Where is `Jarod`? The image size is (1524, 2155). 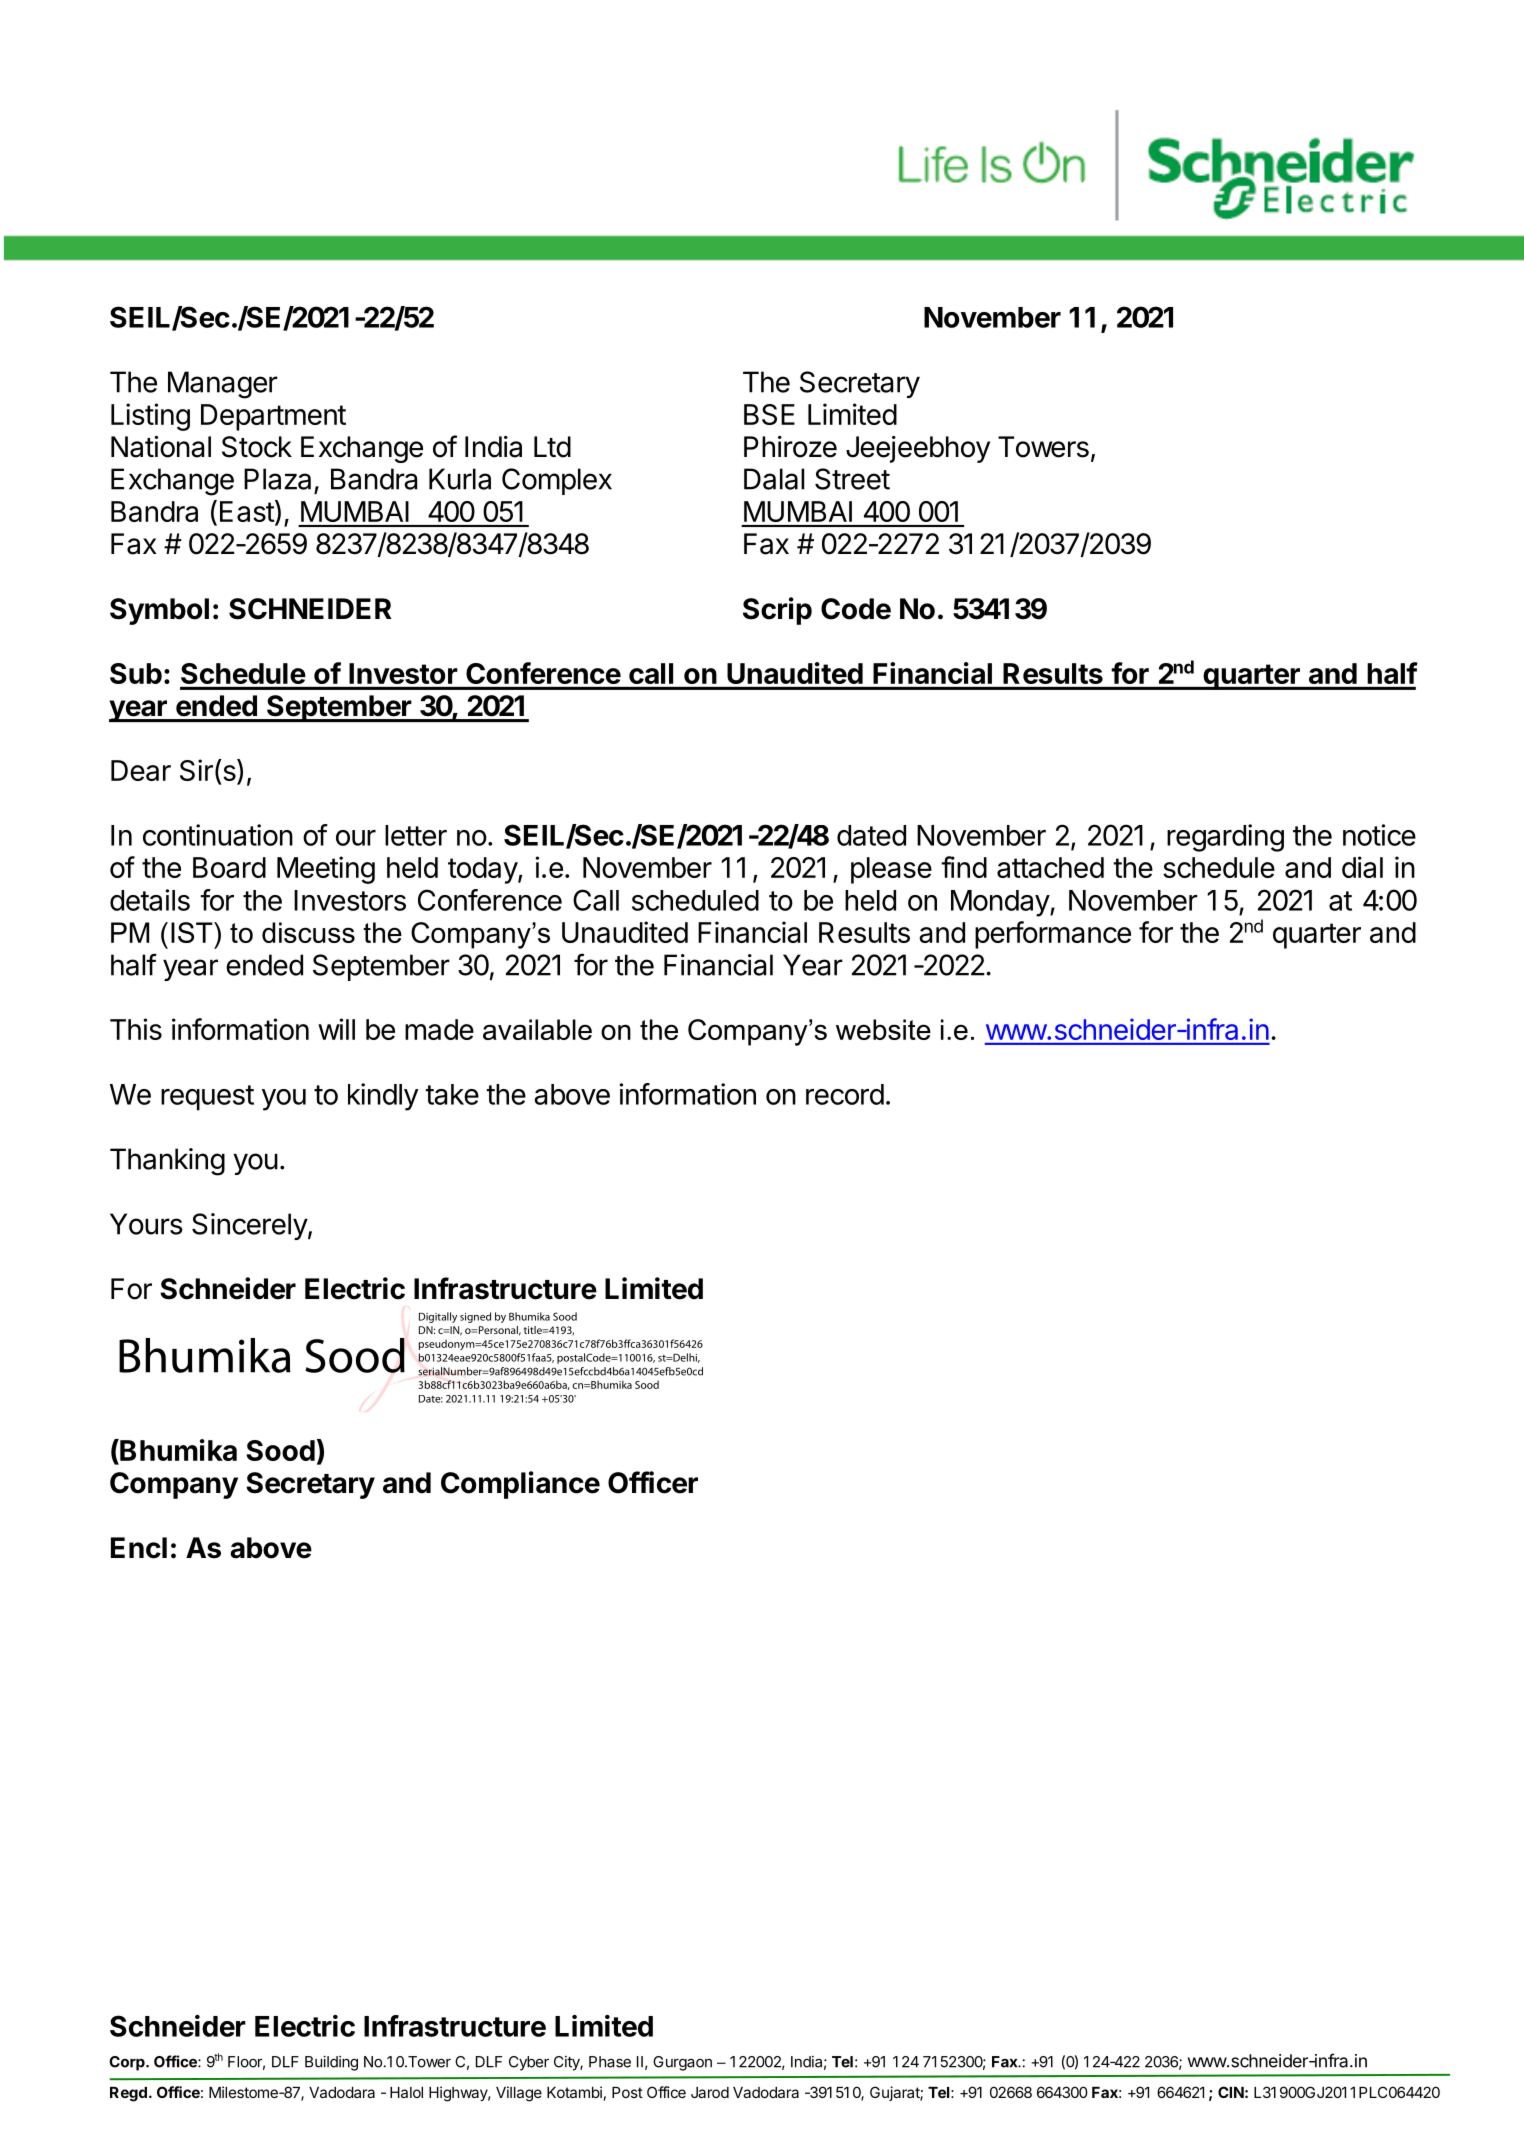
Jarod is located at coordinates (710, 2092).
